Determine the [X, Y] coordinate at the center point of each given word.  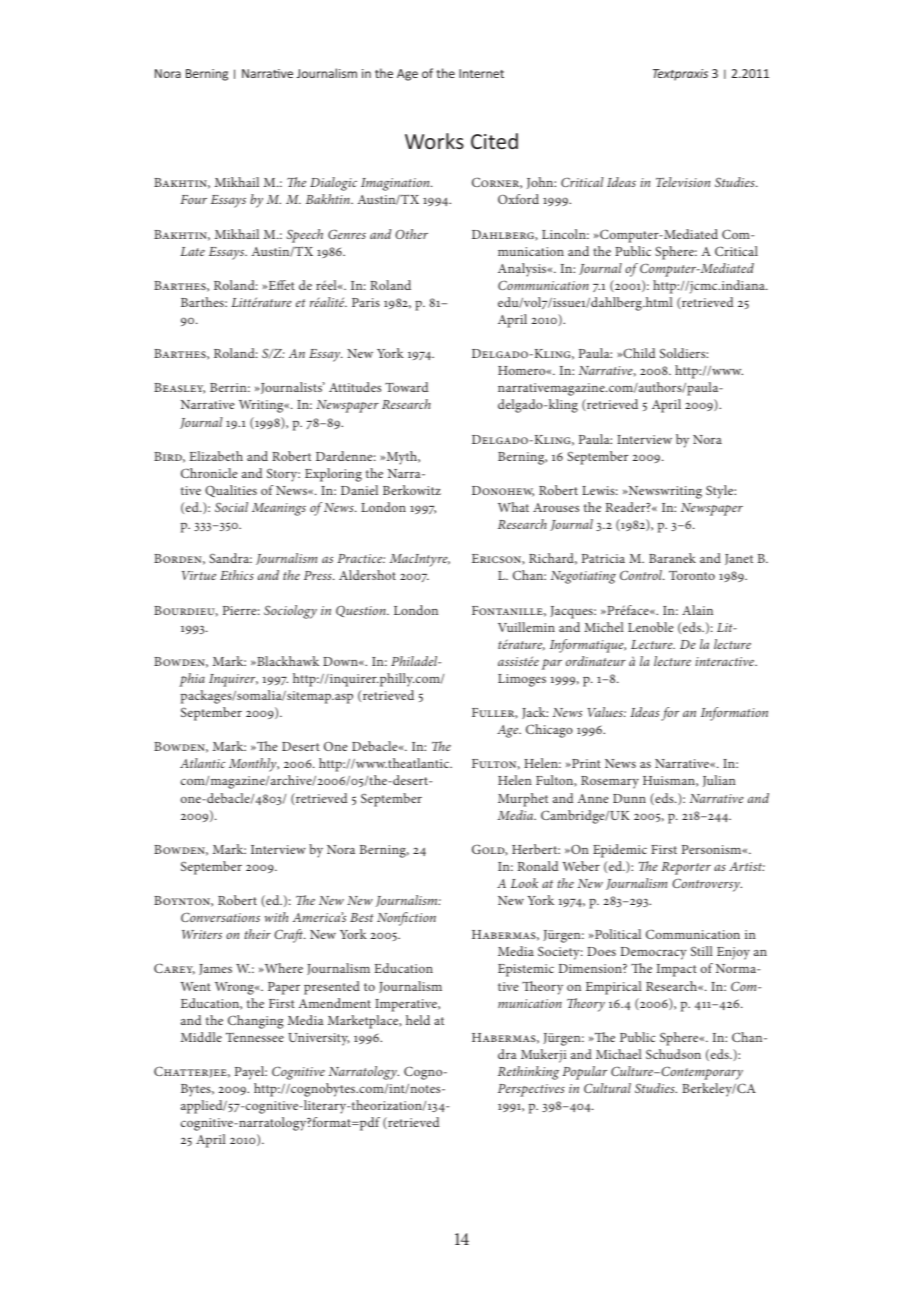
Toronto [692, 575]
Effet [280, 285]
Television [683, 182]
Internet [481, 73]
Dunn [629, 798]
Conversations [220, 917]
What [513, 507]
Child [638, 353]
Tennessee [255, 1037]
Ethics [237, 575]
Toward [406, 387]
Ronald [538, 866]
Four [193, 199]
